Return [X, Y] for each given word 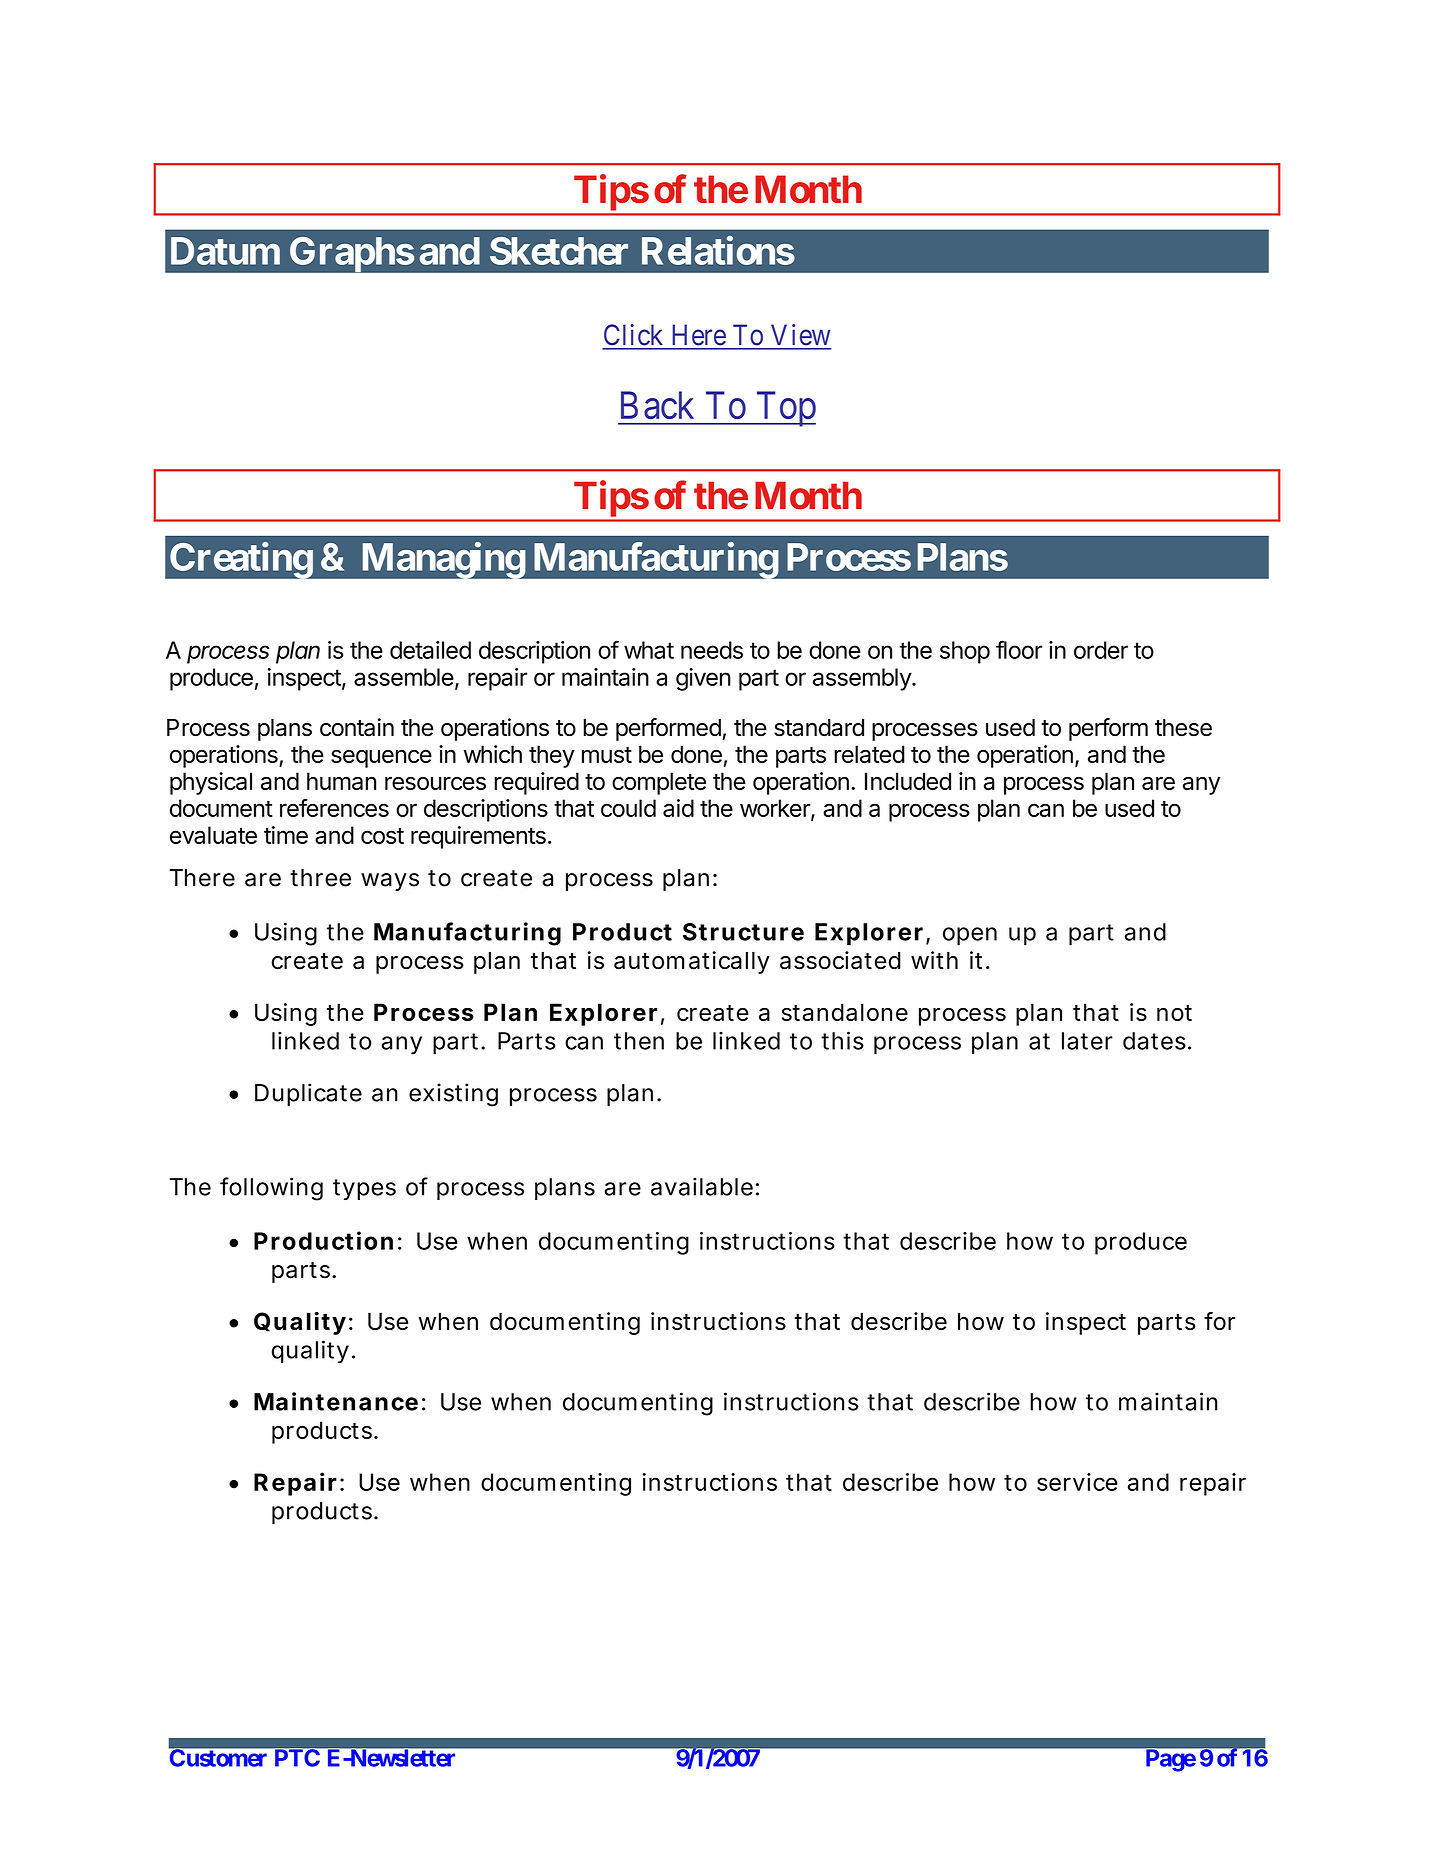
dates [1154, 1041]
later [1087, 1041]
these [1183, 728]
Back [657, 405]
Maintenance [336, 1401]
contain [357, 727]
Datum [225, 251]
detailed [430, 650]
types [364, 1190]
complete [659, 783]
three [320, 878]
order [1101, 650]
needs [712, 650]
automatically [692, 962]
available [702, 1186]
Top [784, 409]
